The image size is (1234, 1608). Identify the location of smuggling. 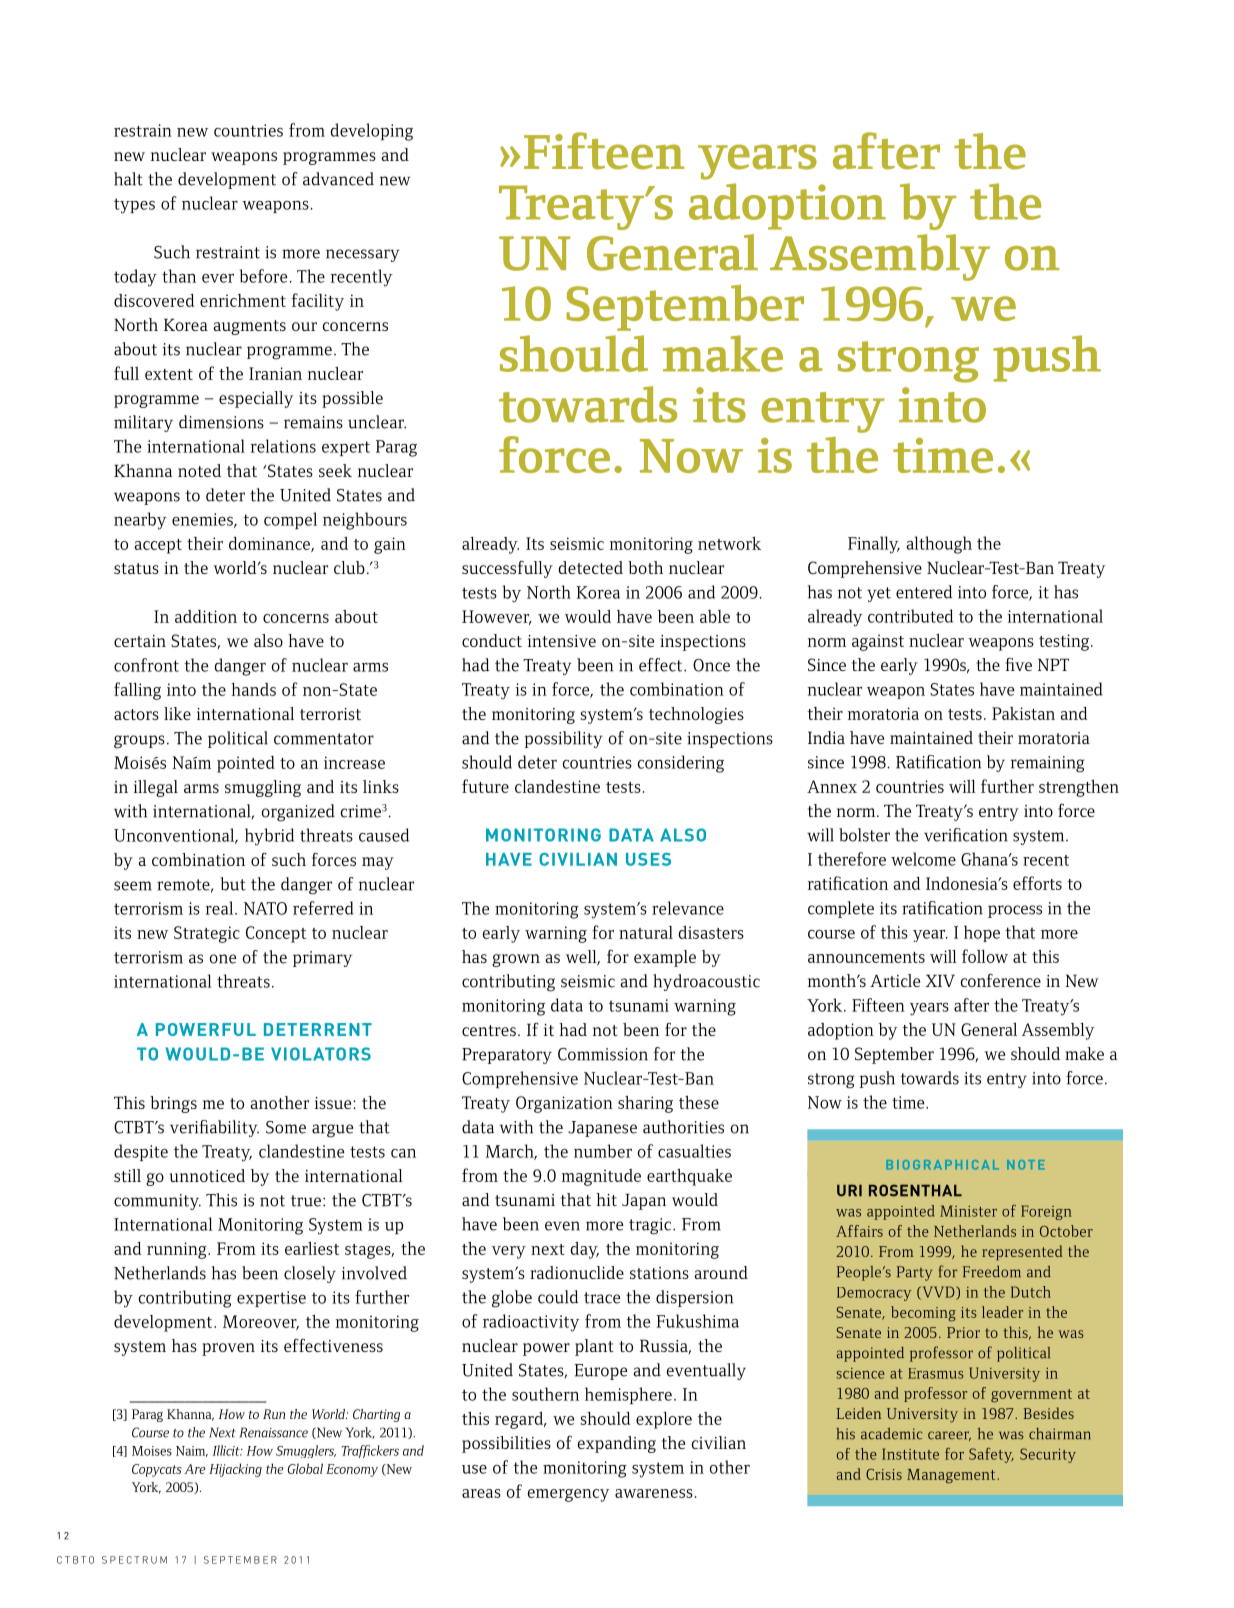
(263, 788).
